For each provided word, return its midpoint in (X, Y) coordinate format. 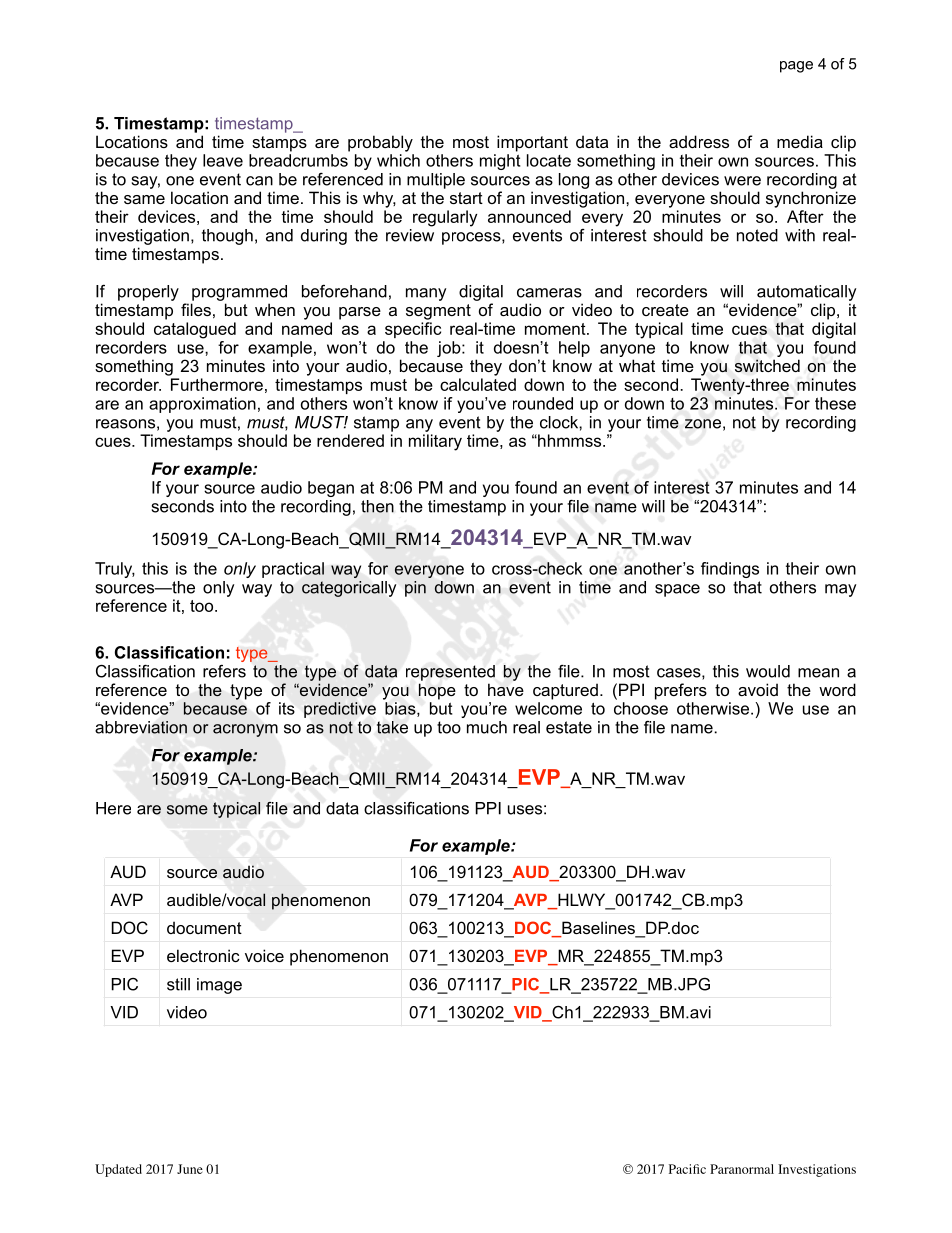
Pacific (687, 1169)
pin (415, 589)
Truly (115, 570)
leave (223, 160)
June (190, 1169)
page (796, 67)
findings (730, 570)
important (532, 143)
